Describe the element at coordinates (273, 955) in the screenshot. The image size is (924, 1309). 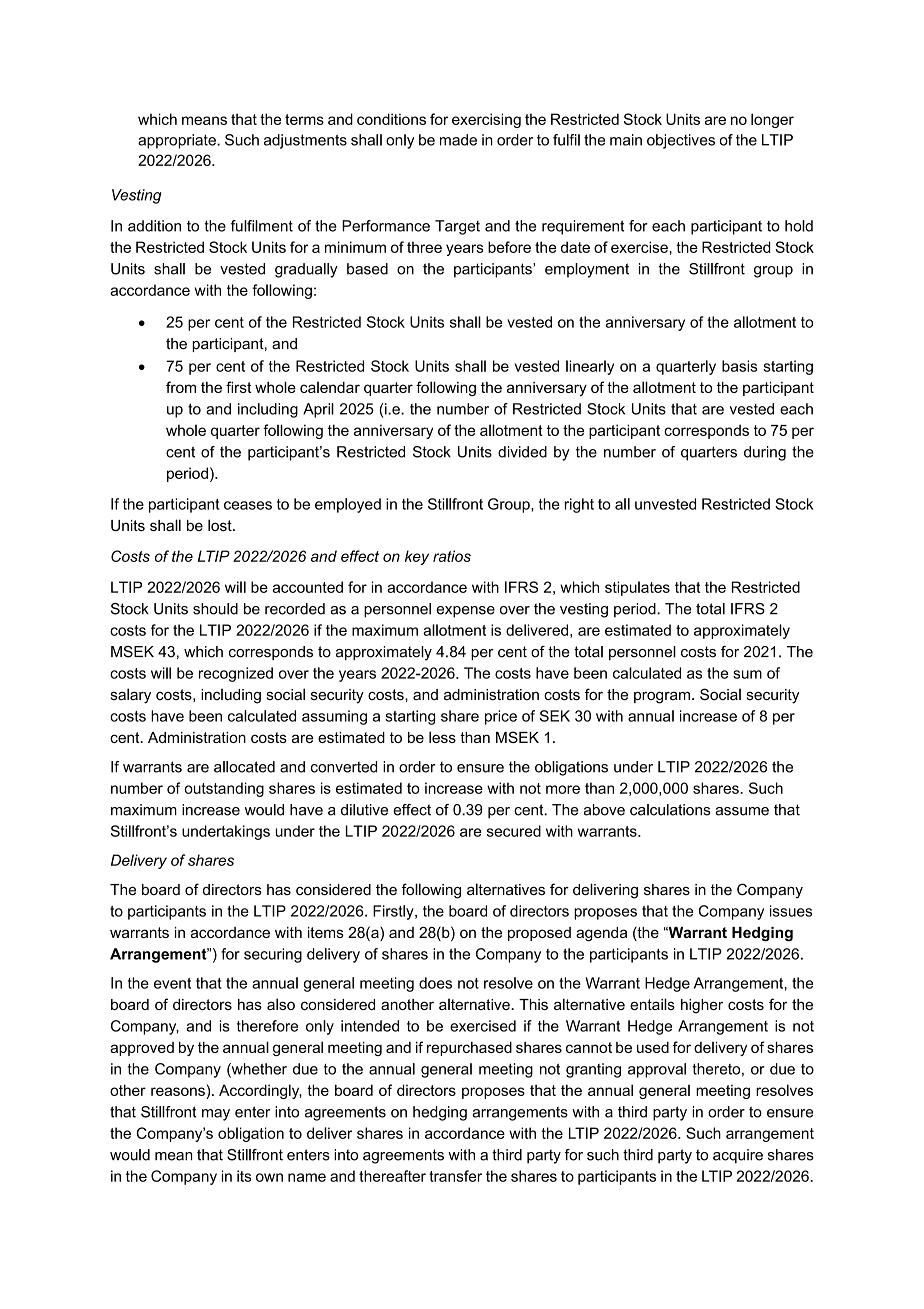
I see `securing` at that location.
